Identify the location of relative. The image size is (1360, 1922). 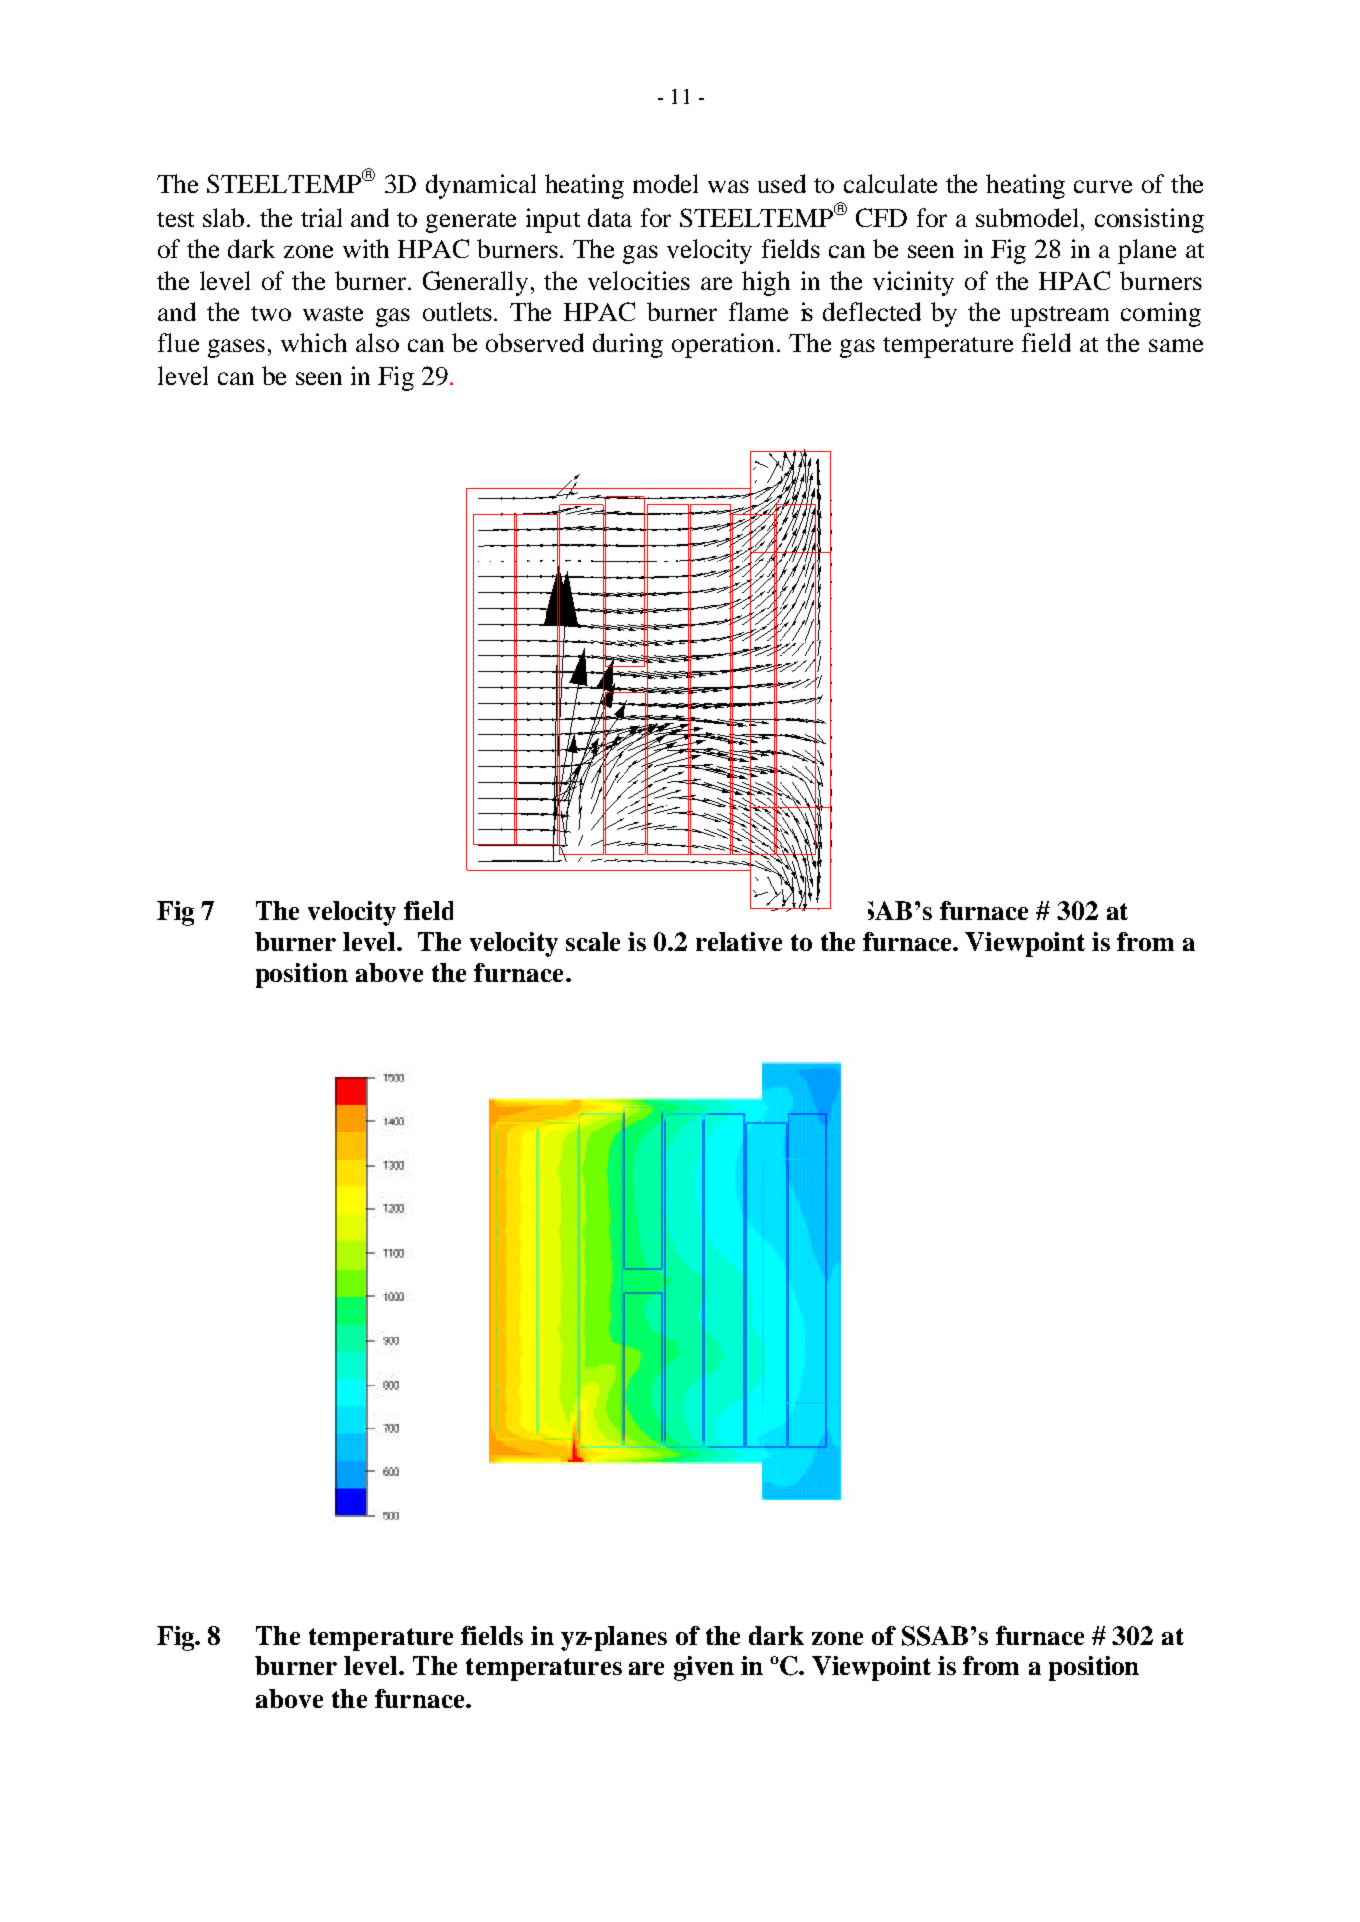
(739, 941).
